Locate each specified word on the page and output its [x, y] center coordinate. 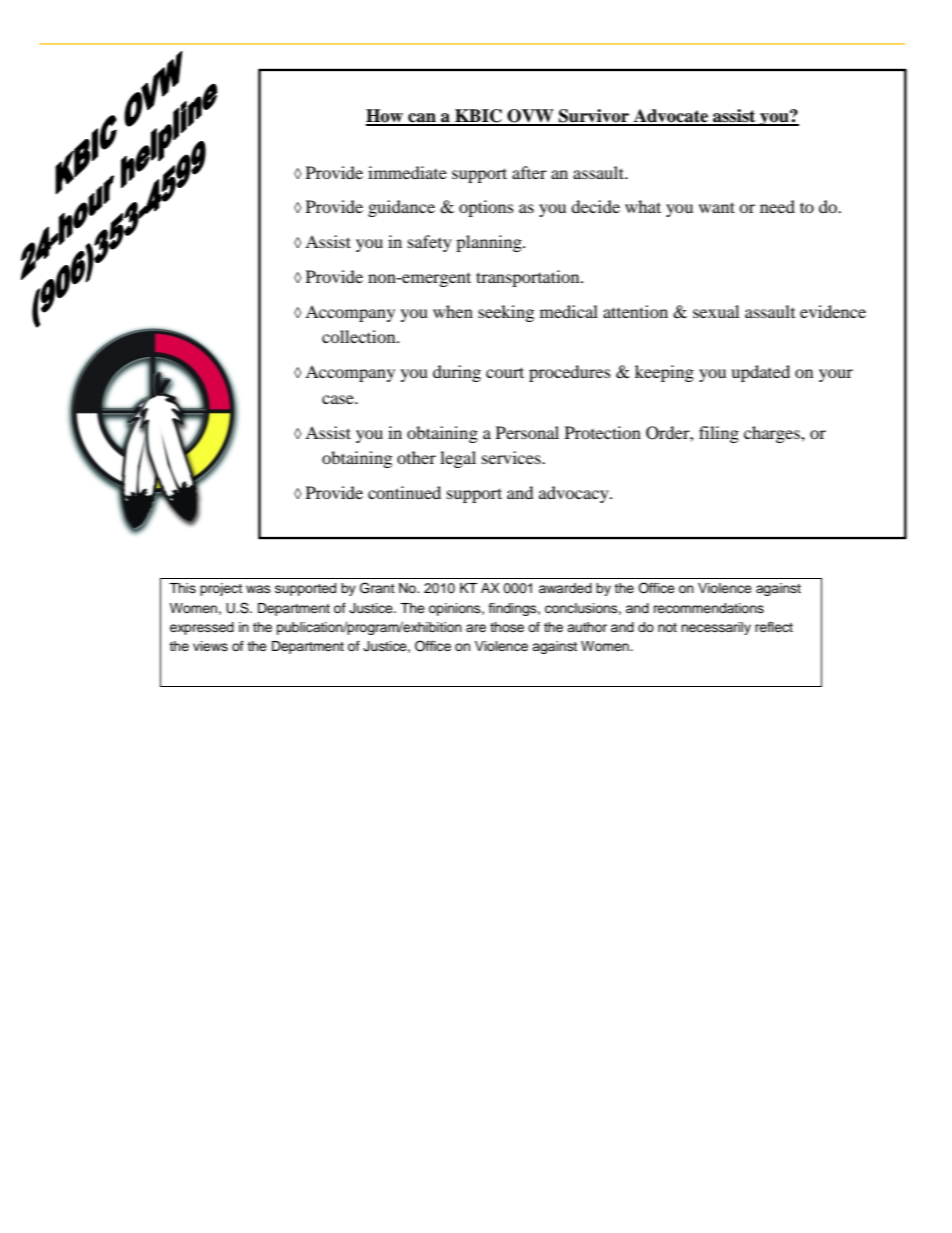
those [507, 627]
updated [760, 373]
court [505, 372]
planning [490, 243]
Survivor [594, 117]
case [339, 399]
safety [430, 243]
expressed [202, 628]
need [777, 206]
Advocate [670, 117]
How [386, 117]
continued [404, 492]
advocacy [575, 494]
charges [773, 434]
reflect [774, 627]
